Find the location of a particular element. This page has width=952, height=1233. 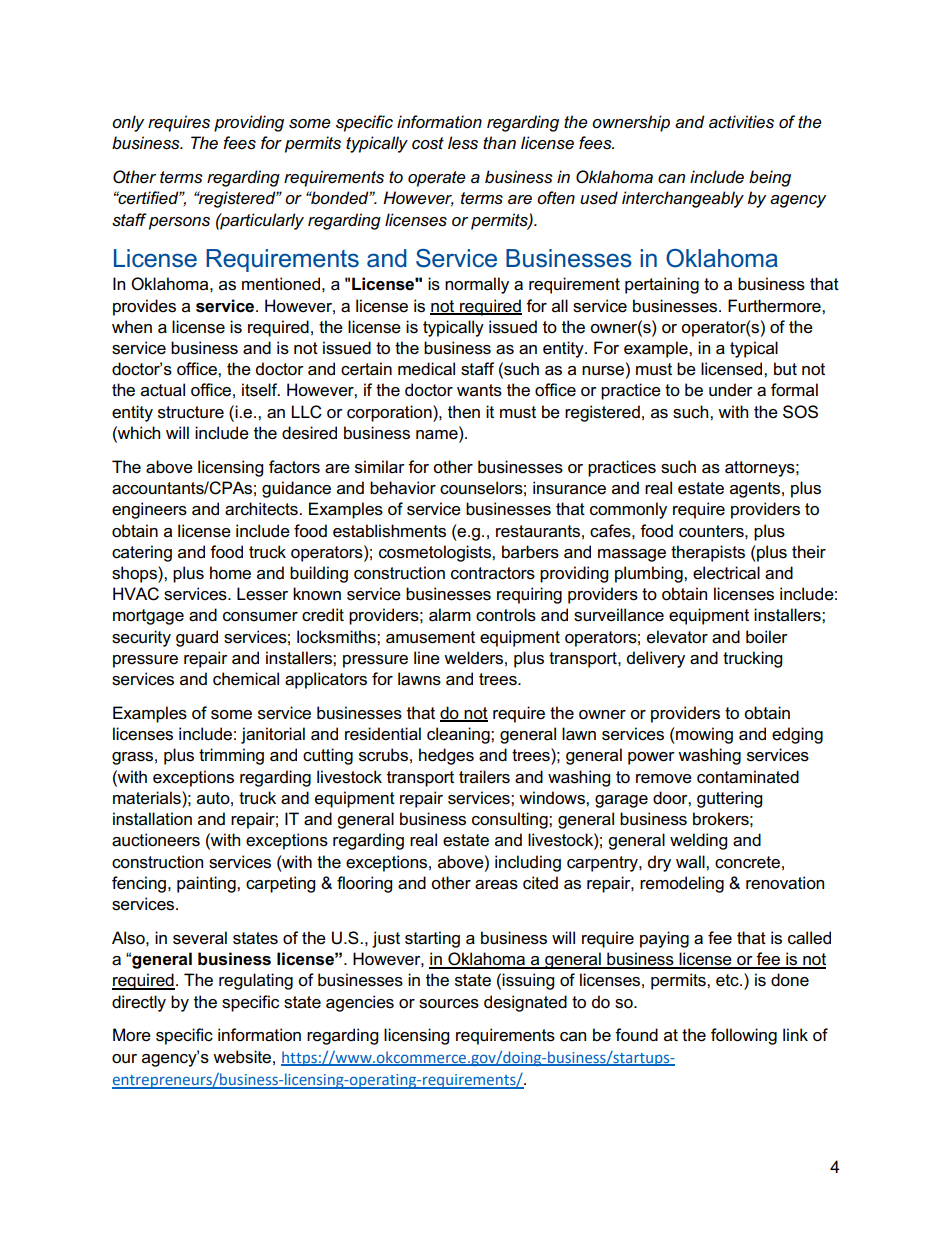

trimming is located at coordinates (231, 756).
